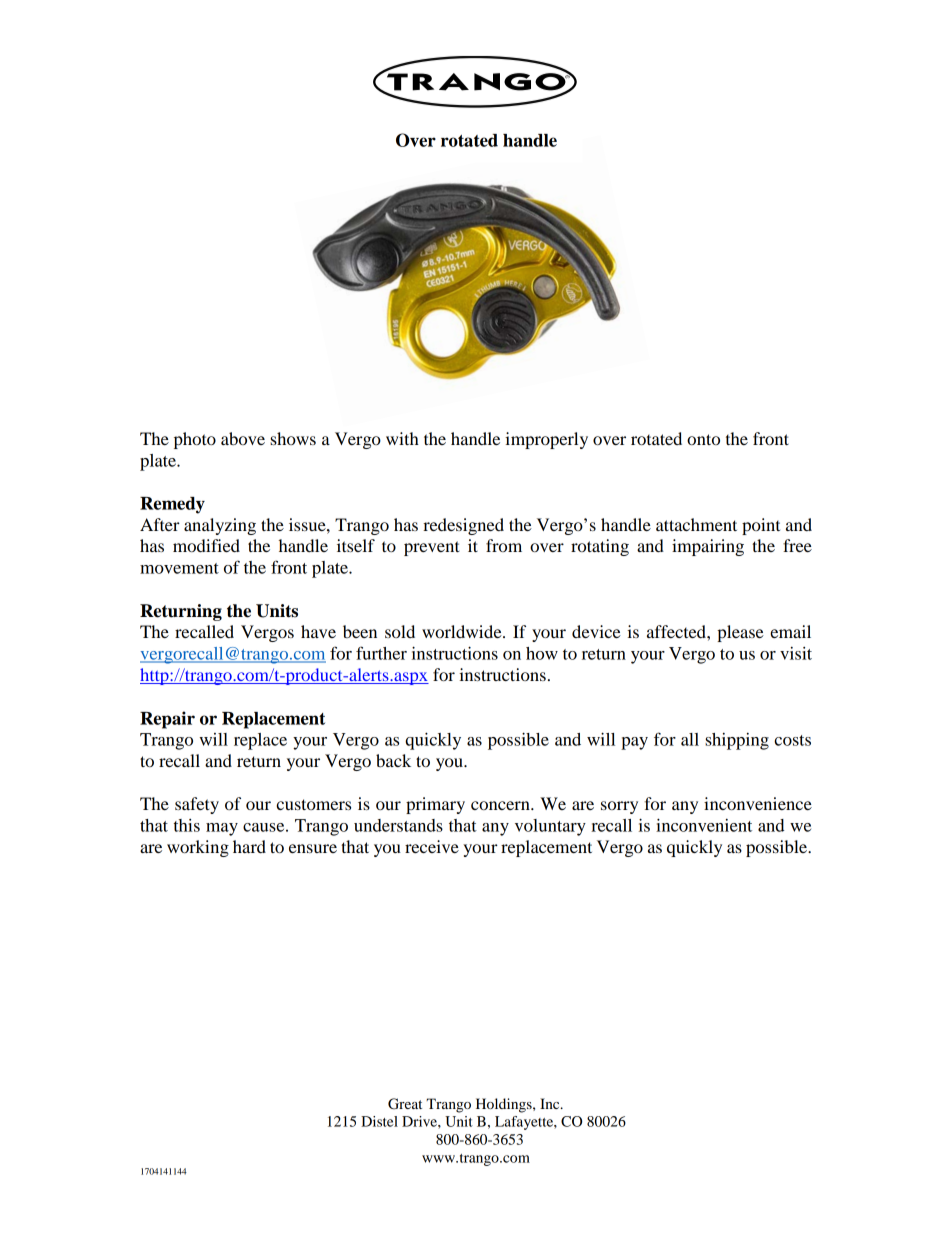 This document has width=952, height=1233. What do you see at coordinates (703, 439) in the document?
I see `onto` at bounding box center [703, 439].
